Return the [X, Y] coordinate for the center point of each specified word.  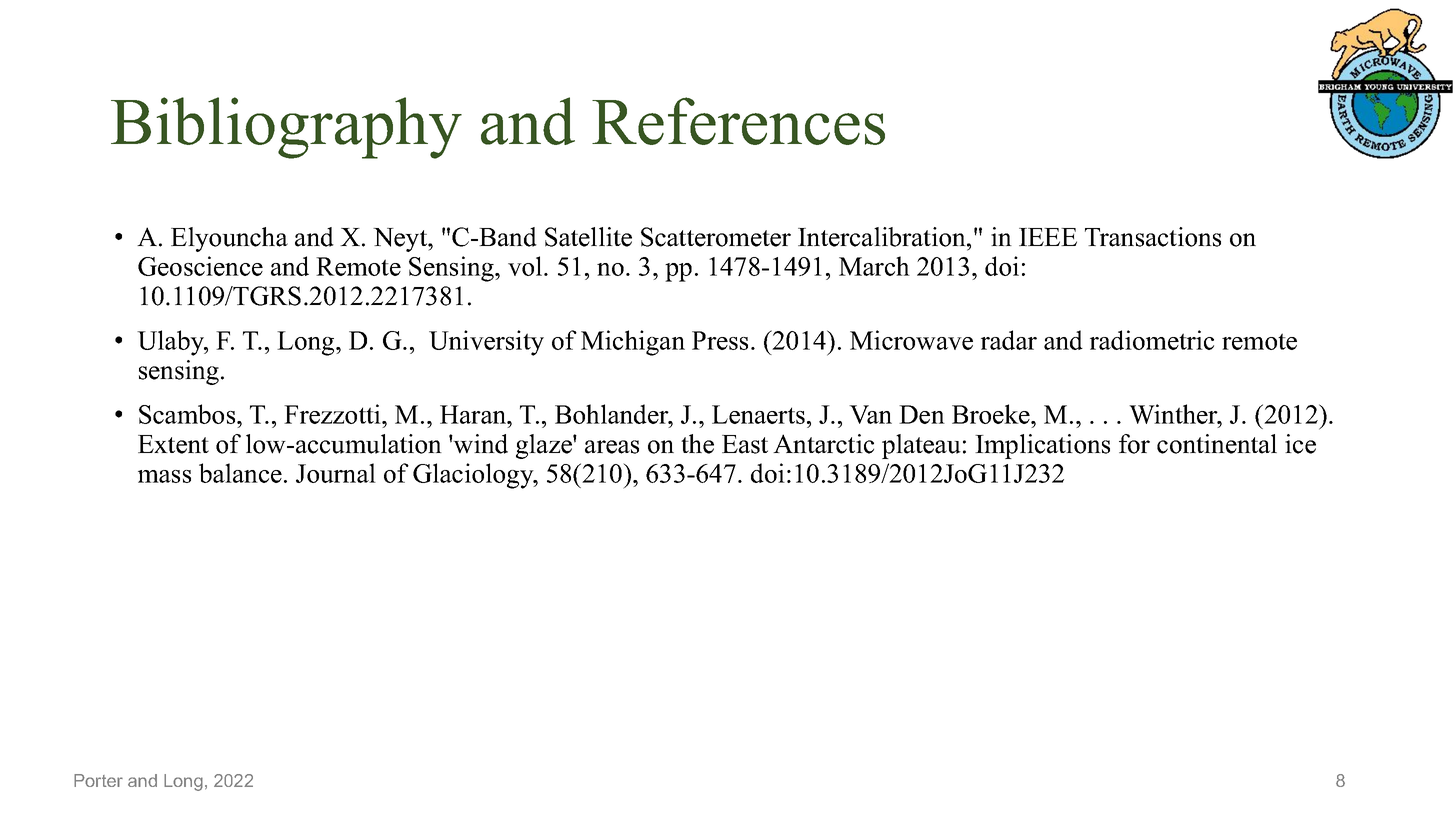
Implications [1042, 446]
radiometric [1152, 340]
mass [164, 476]
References [738, 121]
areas [612, 447]
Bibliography [286, 128]
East [745, 444]
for [1134, 444]
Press [720, 340]
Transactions [1153, 237]
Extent [173, 444]
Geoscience [200, 266]
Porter [98, 780]
